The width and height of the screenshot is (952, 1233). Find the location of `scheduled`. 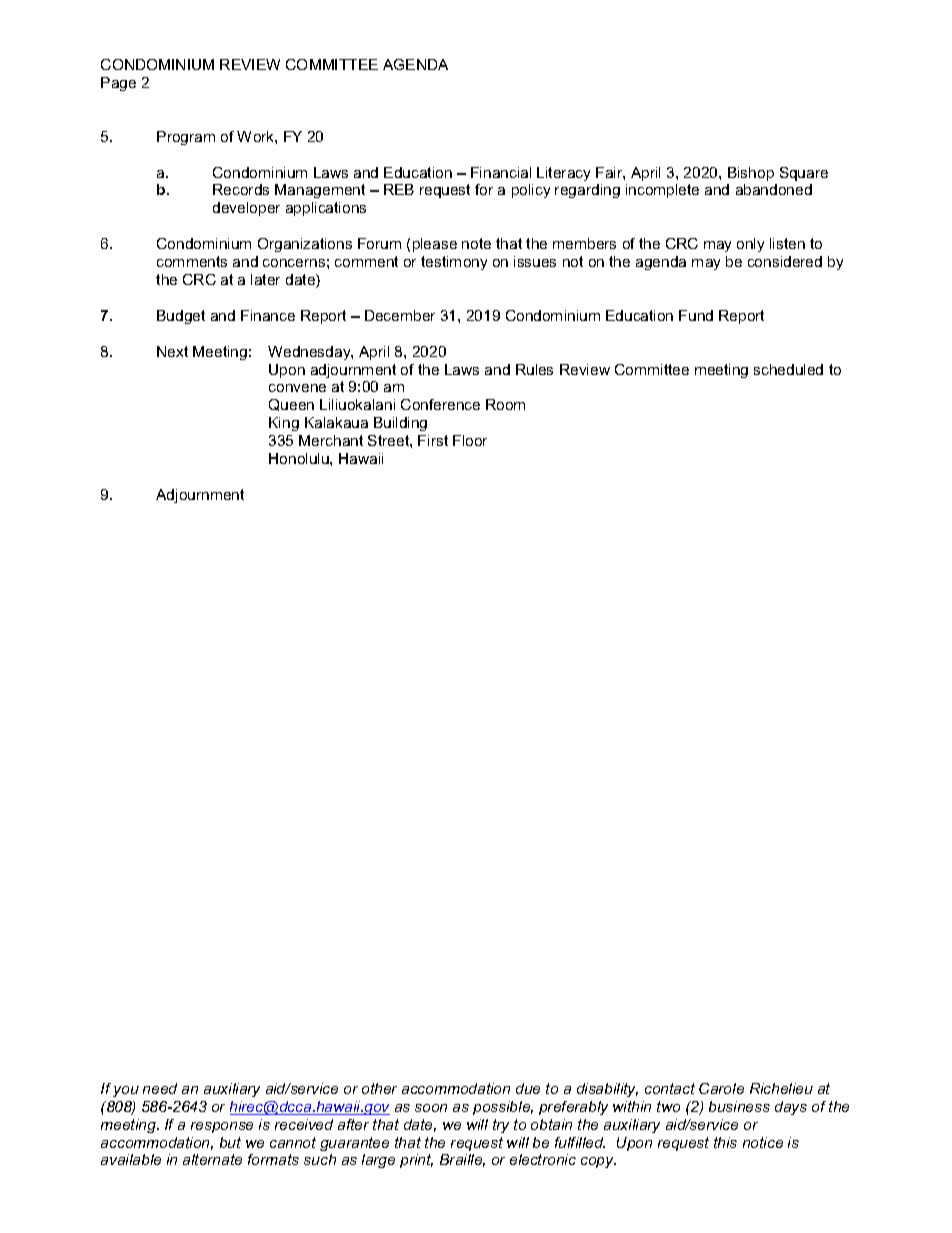

scheduled is located at coordinates (788, 369).
